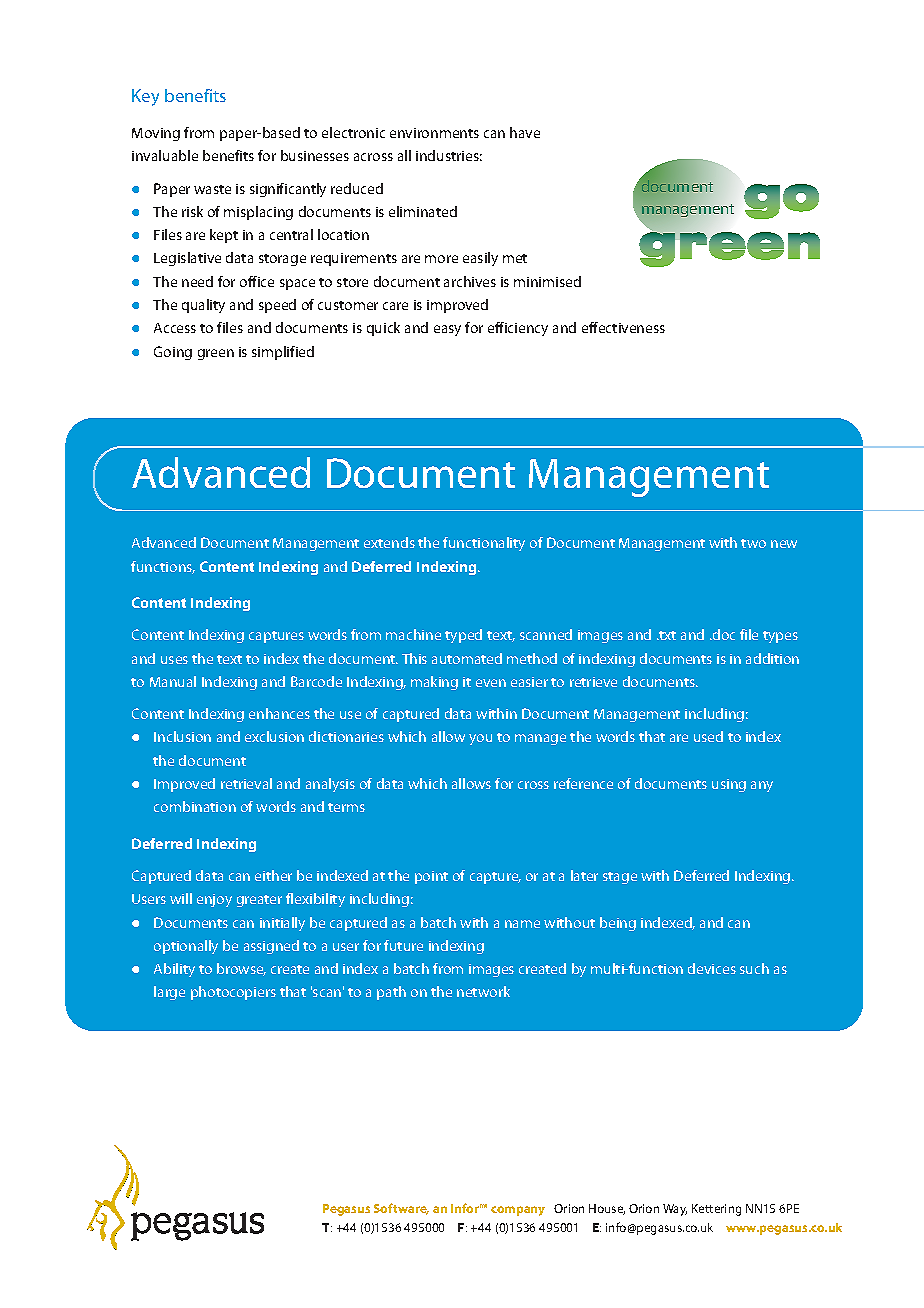 The height and width of the screenshot is (1308, 924). Describe the element at coordinates (434, 133) in the screenshot. I see `environments` at that location.
